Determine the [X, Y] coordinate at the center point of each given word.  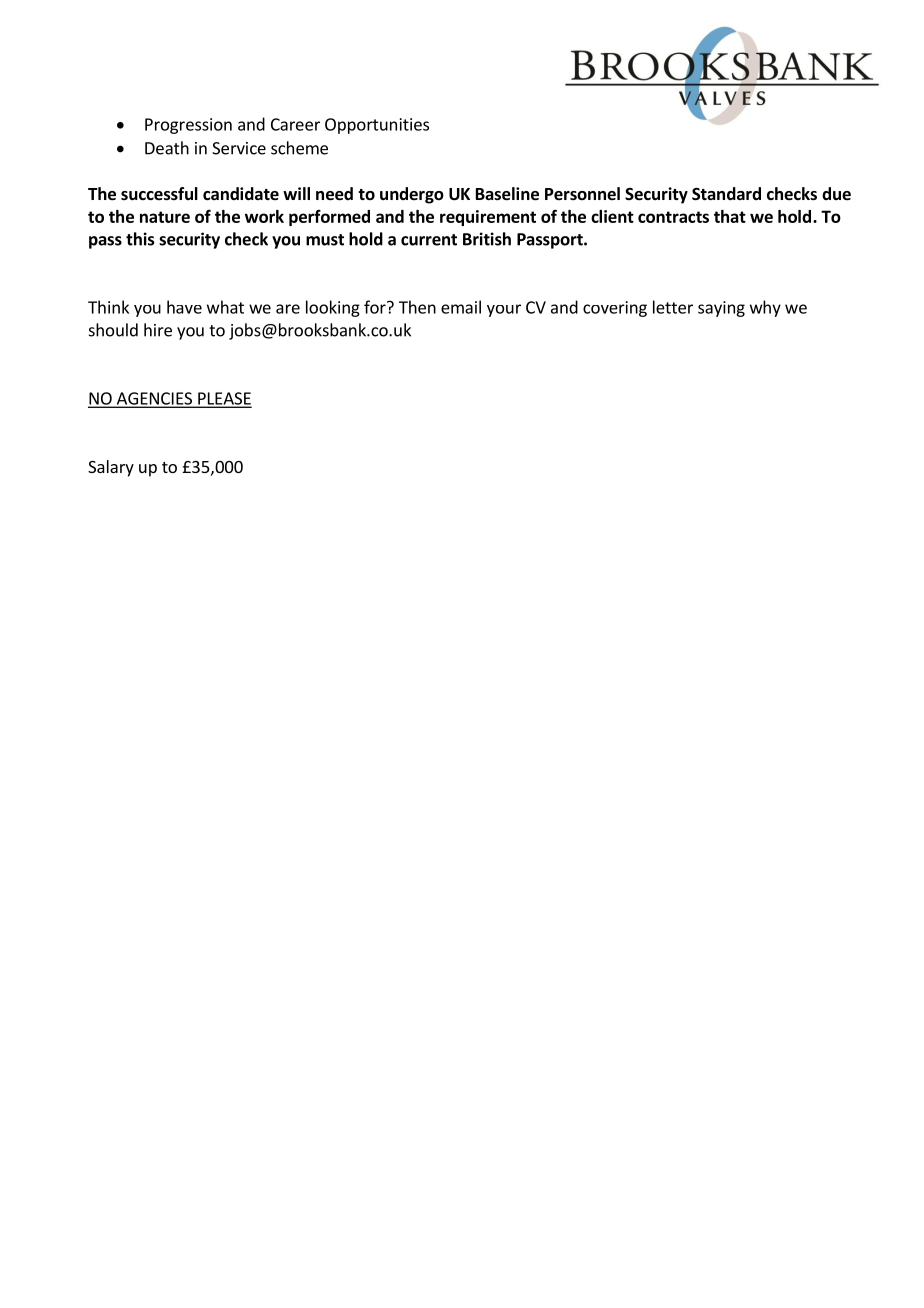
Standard [726, 194]
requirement [488, 218]
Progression [188, 126]
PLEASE [224, 399]
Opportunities [377, 126]
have [184, 307]
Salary [111, 468]
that [730, 216]
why [765, 308]
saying [721, 309]
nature [165, 217]
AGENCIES [154, 399]
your [504, 310]
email [461, 307]
